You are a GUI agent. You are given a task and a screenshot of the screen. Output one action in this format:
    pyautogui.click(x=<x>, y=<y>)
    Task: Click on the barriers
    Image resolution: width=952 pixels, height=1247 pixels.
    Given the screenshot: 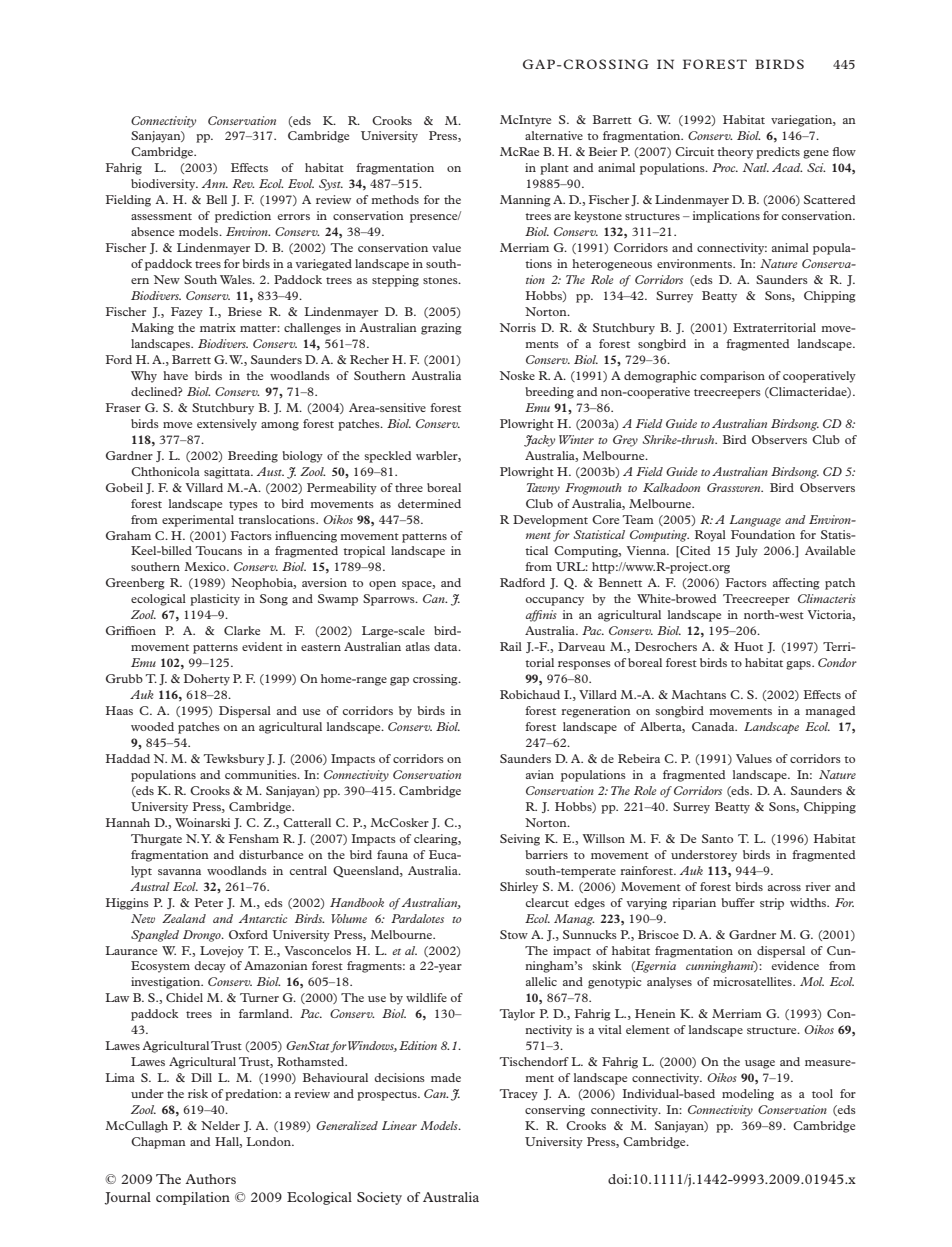 What is the action you would take?
    pyautogui.click(x=546, y=854)
